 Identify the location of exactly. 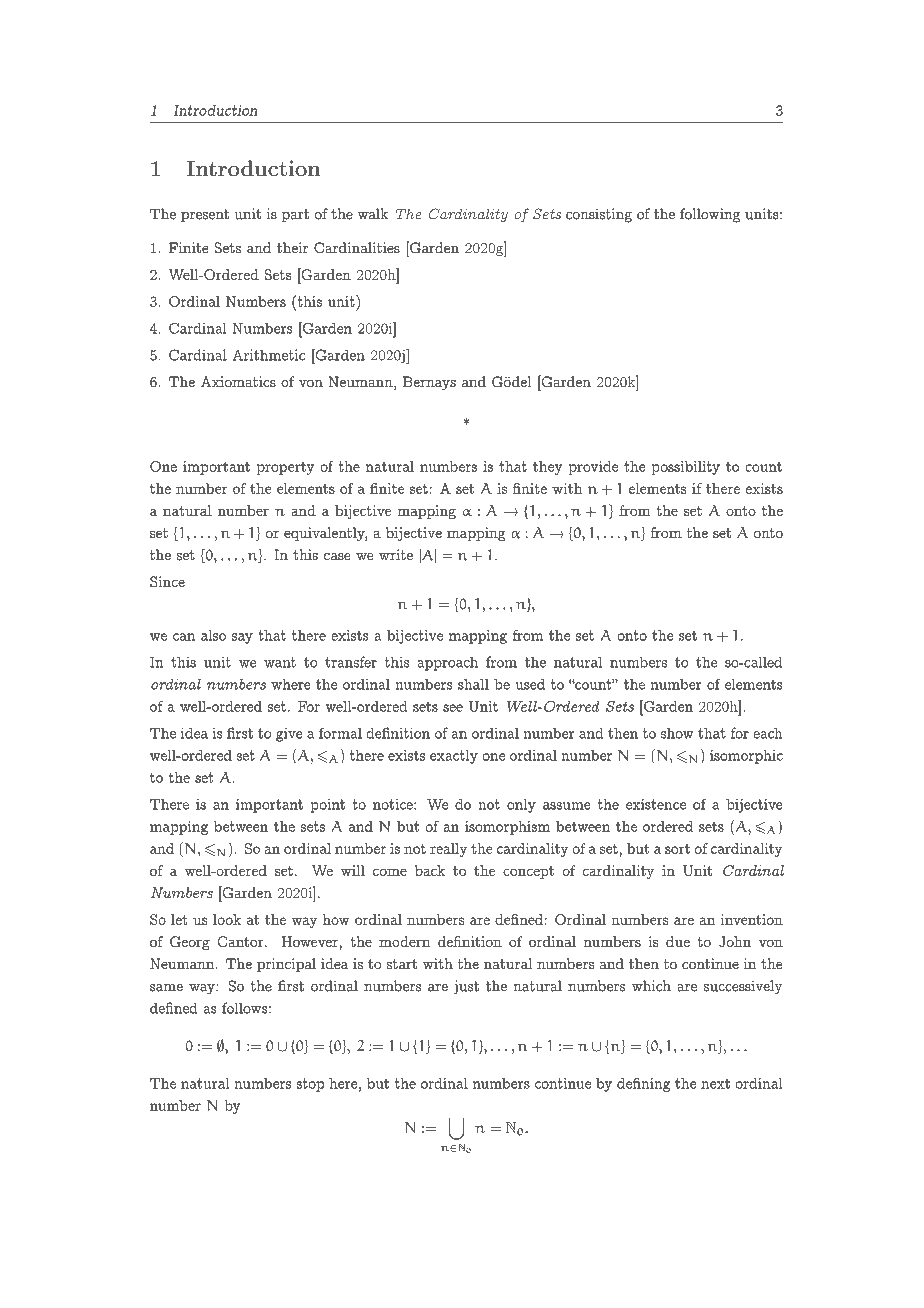
(454, 757).
